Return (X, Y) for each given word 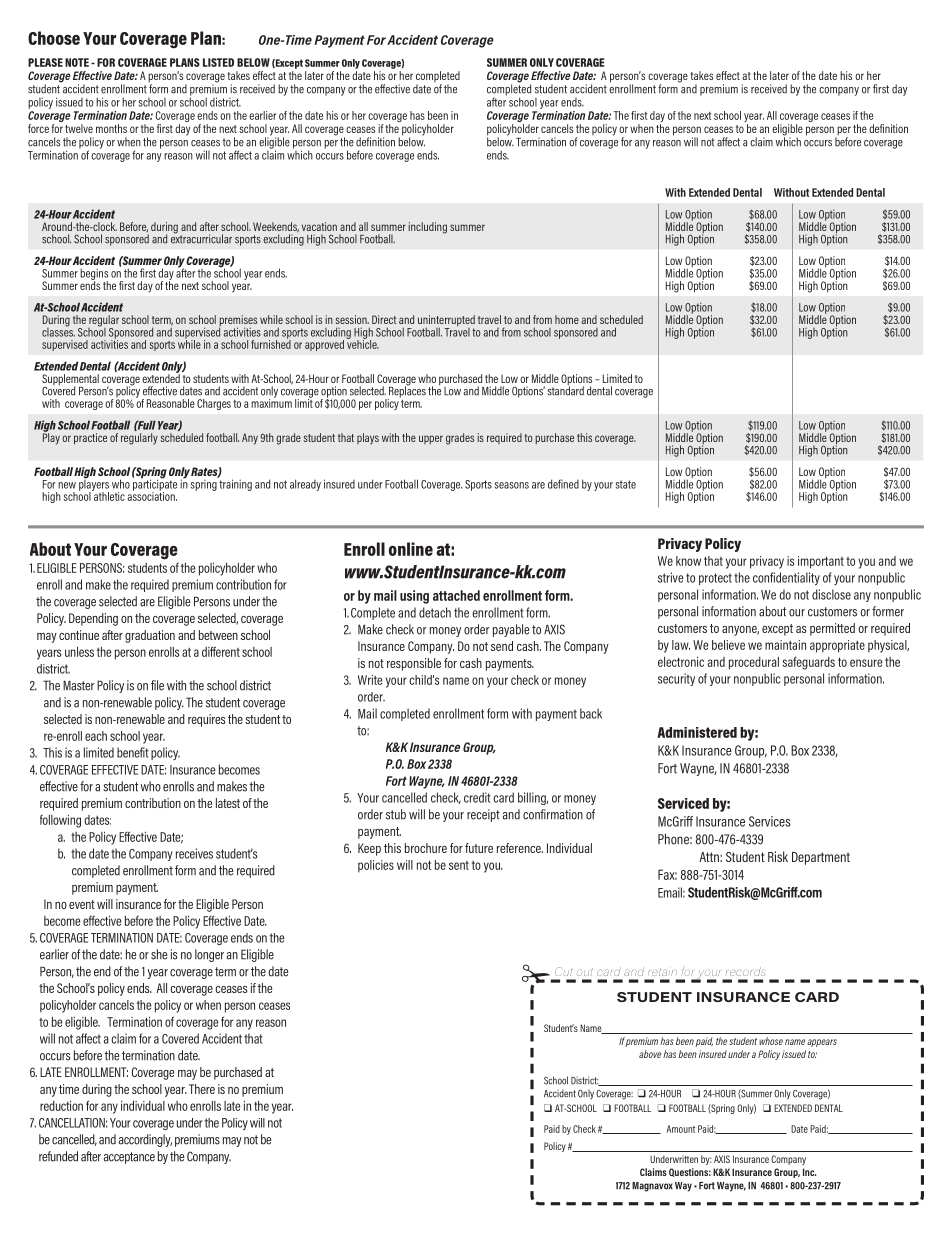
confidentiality (786, 578)
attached (456, 595)
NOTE (77, 62)
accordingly (145, 1140)
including (427, 228)
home (567, 319)
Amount (680, 1129)
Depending (93, 619)
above (650, 1054)
